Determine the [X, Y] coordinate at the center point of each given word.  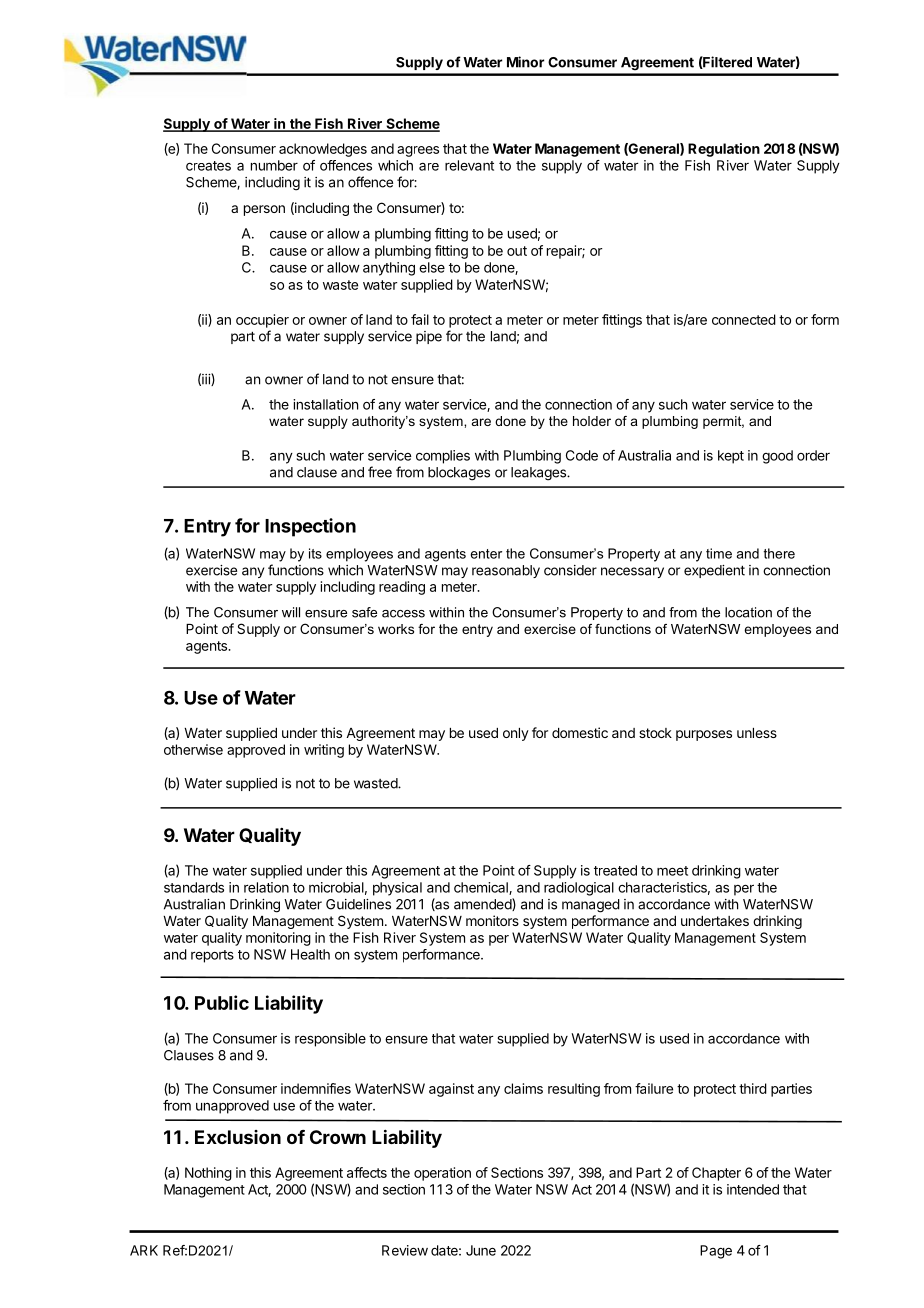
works [396, 629]
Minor [525, 62]
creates [208, 166]
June [481, 1250]
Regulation [724, 150]
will [291, 612]
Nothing [208, 1174]
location [748, 612]
